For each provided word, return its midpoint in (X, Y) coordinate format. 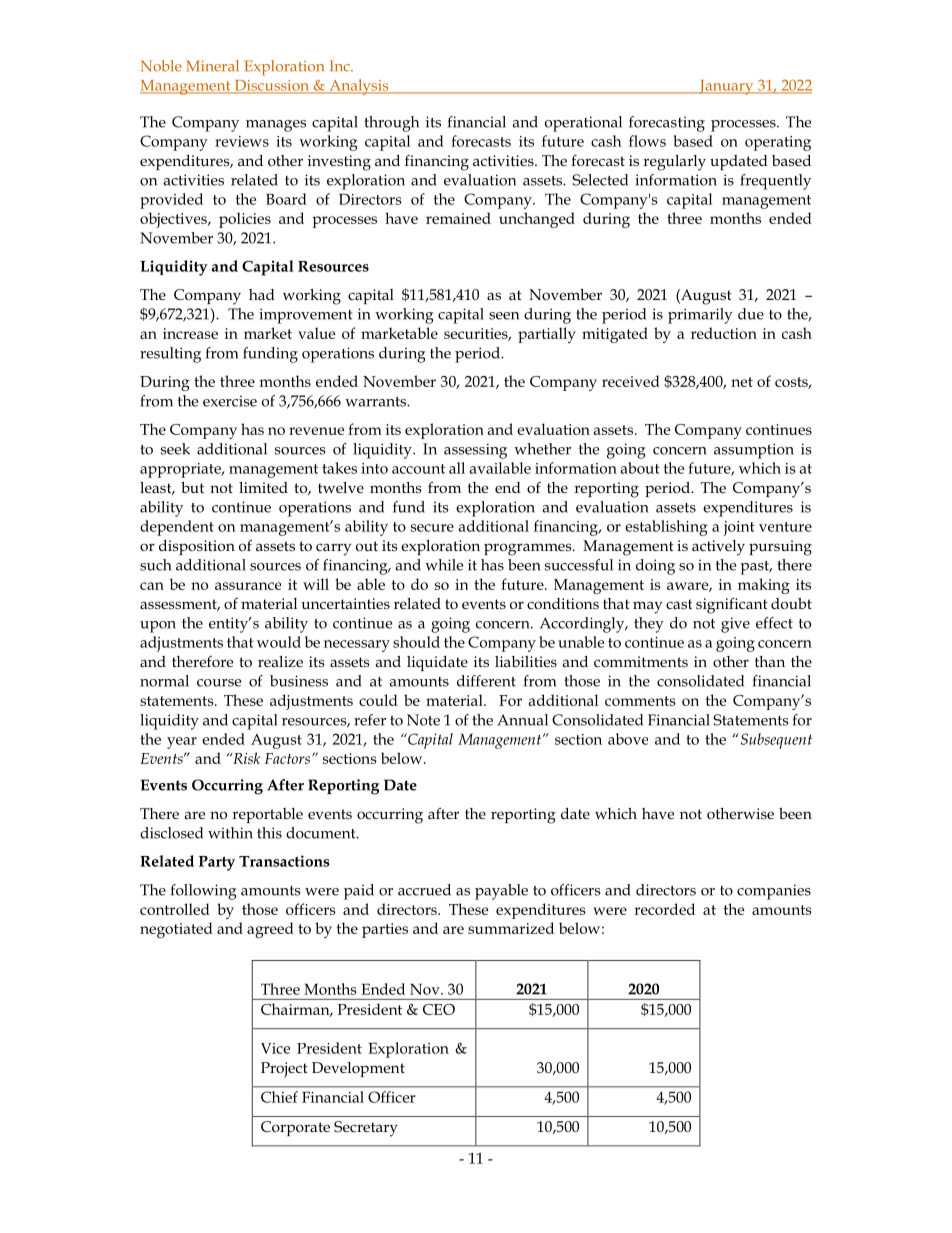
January (726, 87)
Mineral (212, 66)
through (391, 124)
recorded (664, 909)
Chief (279, 1097)
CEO (439, 1009)
